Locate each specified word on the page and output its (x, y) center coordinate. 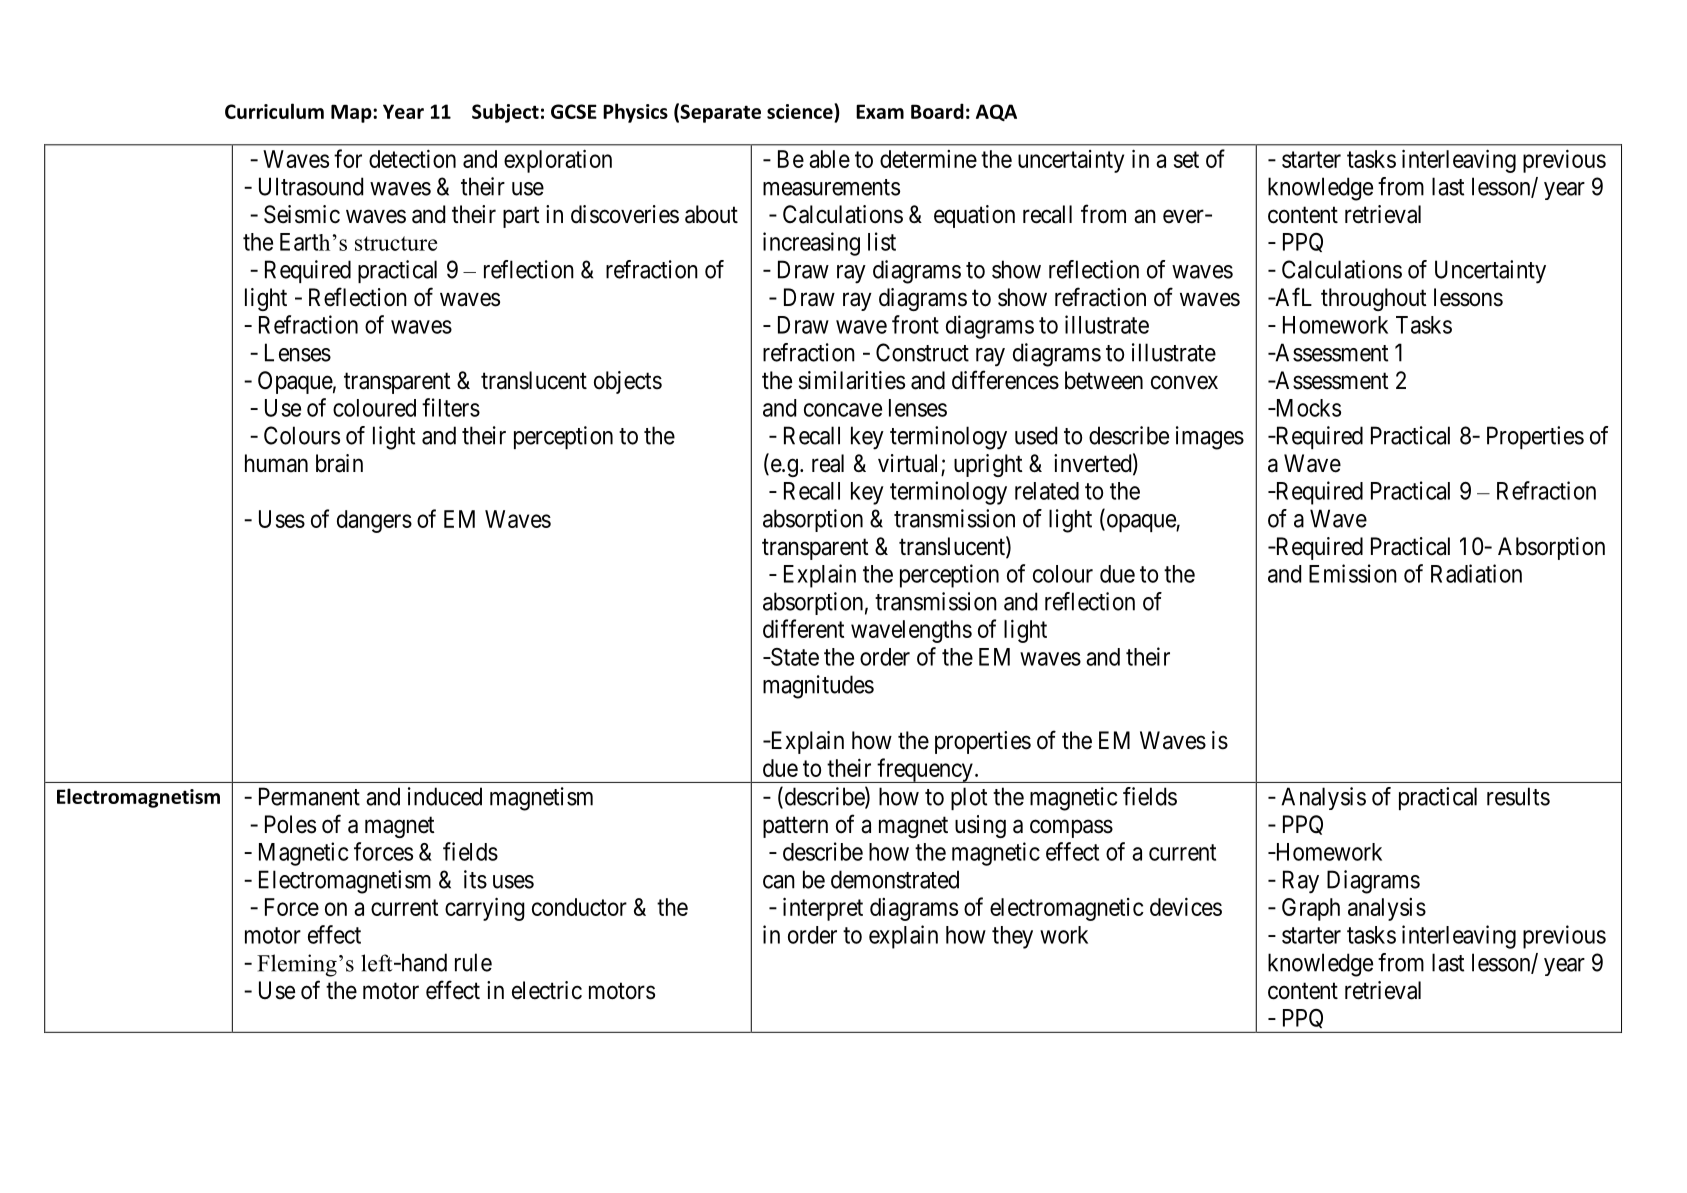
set (1186, 159)
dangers (374, 521)
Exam (880, 111)
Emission (1353, 573)
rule (473, 962)
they (1012, 937)
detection (412, 158)
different (803, 628)
